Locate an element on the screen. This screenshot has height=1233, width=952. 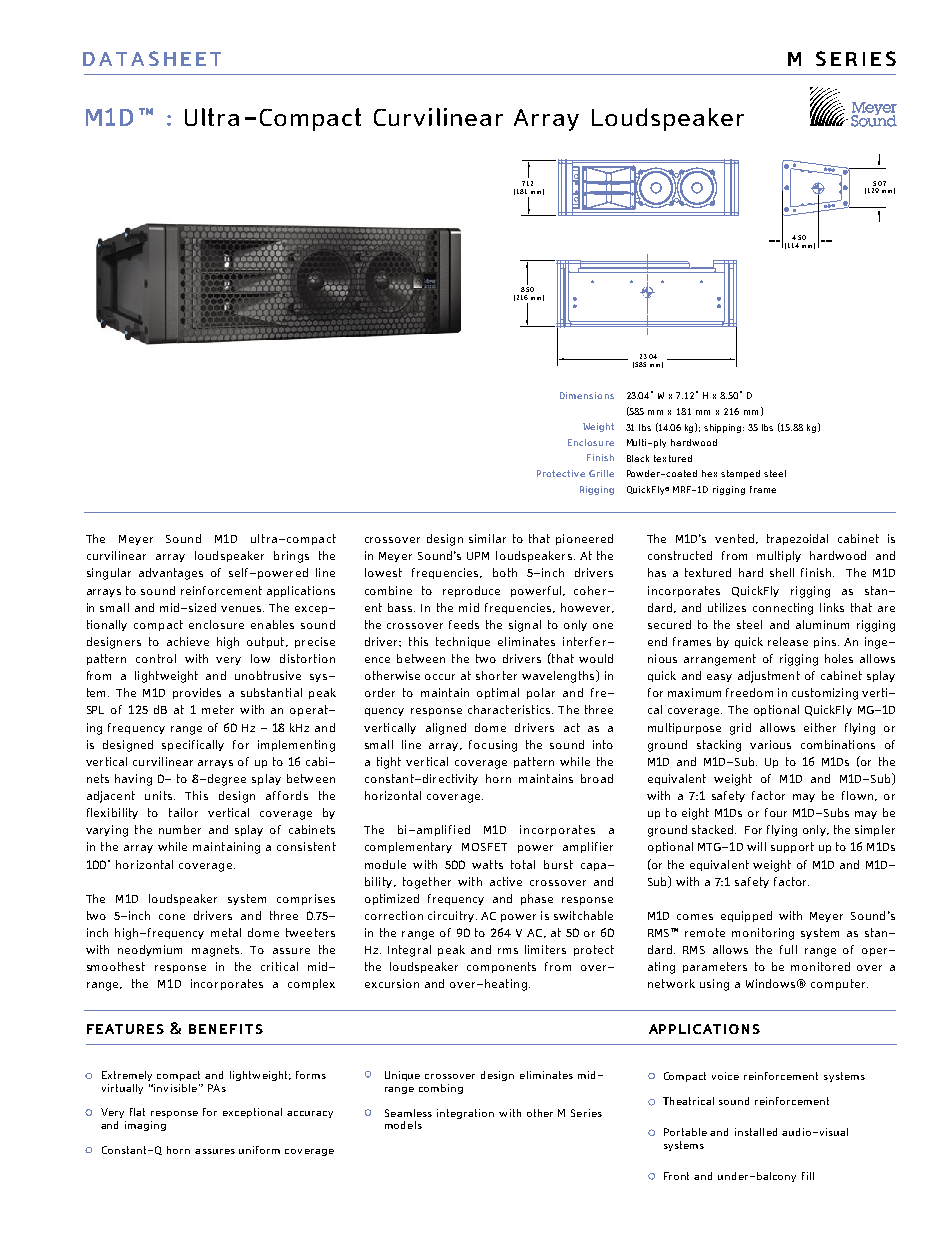
tailor is located at coordinates (183, 812).
